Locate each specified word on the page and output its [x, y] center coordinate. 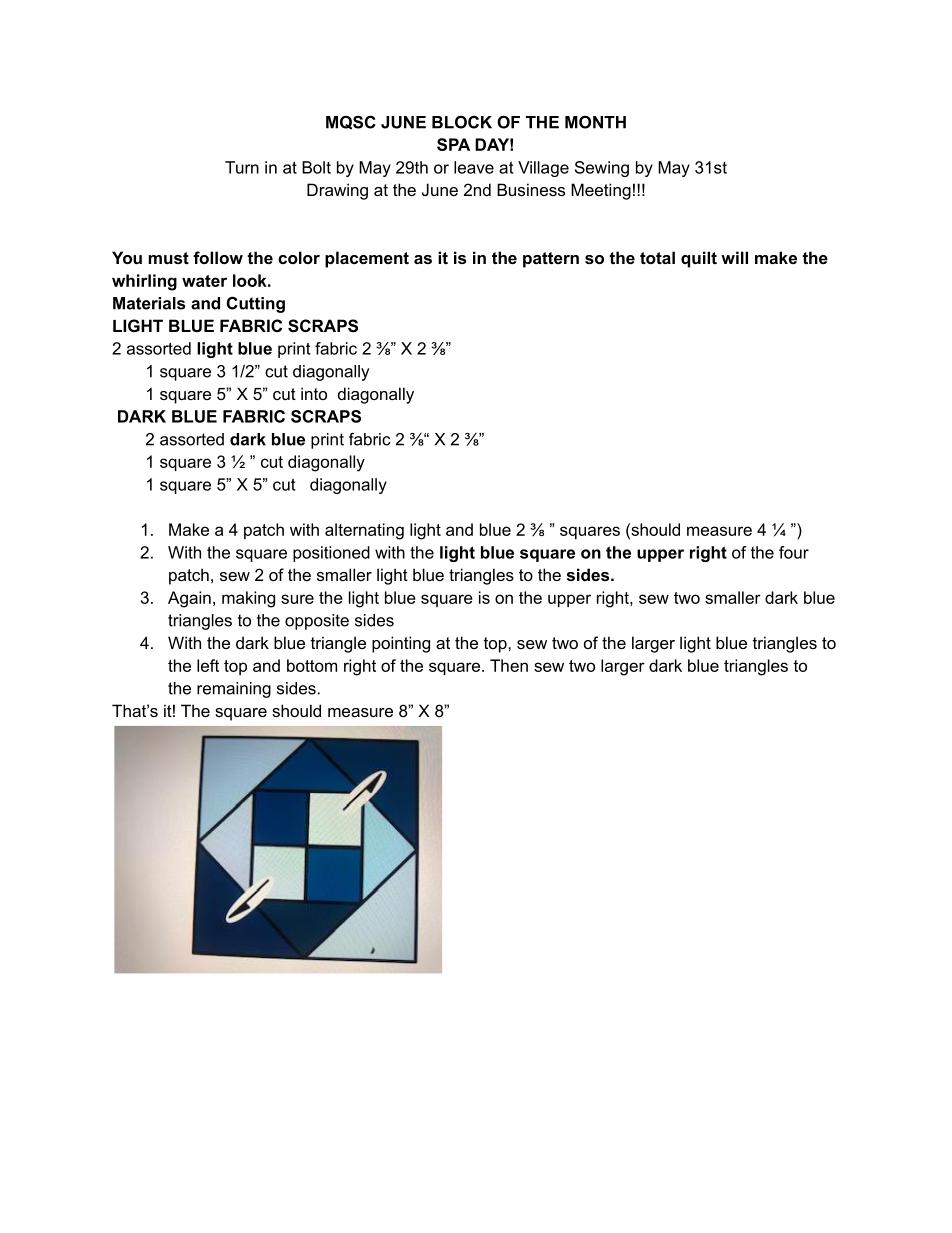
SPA [453, 144]
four [794, 552]
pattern [551, 260]
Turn [242, 167]
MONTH [595, 122]
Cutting [256, 304]
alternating [364, 531]
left [208, 665]
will [734, 257]
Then [509, 665]
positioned [331, 554]
